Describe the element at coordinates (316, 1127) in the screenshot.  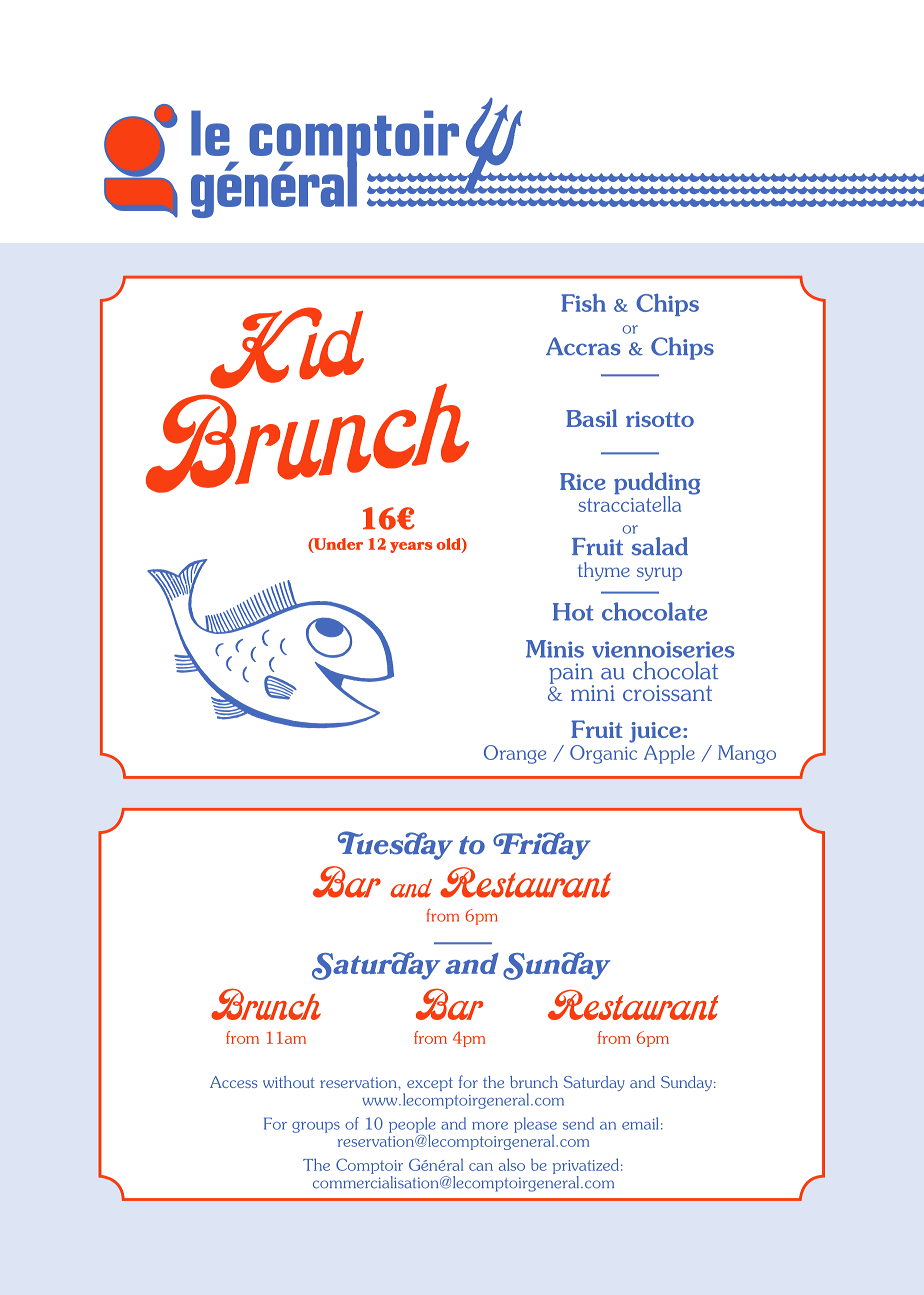
I see `groups` at that location.
